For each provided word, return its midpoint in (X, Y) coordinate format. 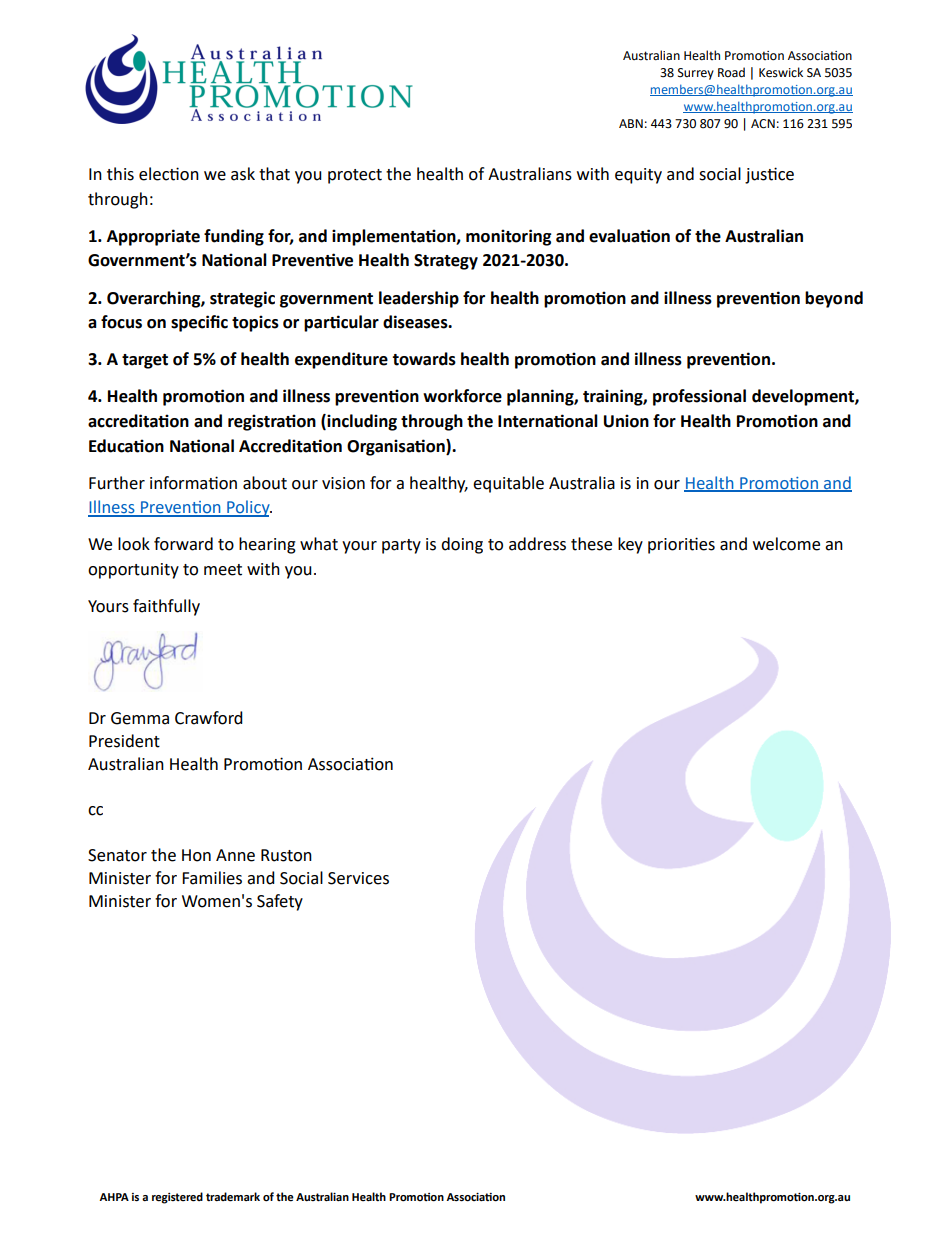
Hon (196, 855)
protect (355, 176)
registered (177, 1198)
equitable (508, 484)
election (169, 174)
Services (358, 878)
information (193, 483)
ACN (763, 124)
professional (699, 397)
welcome (786, 544)
